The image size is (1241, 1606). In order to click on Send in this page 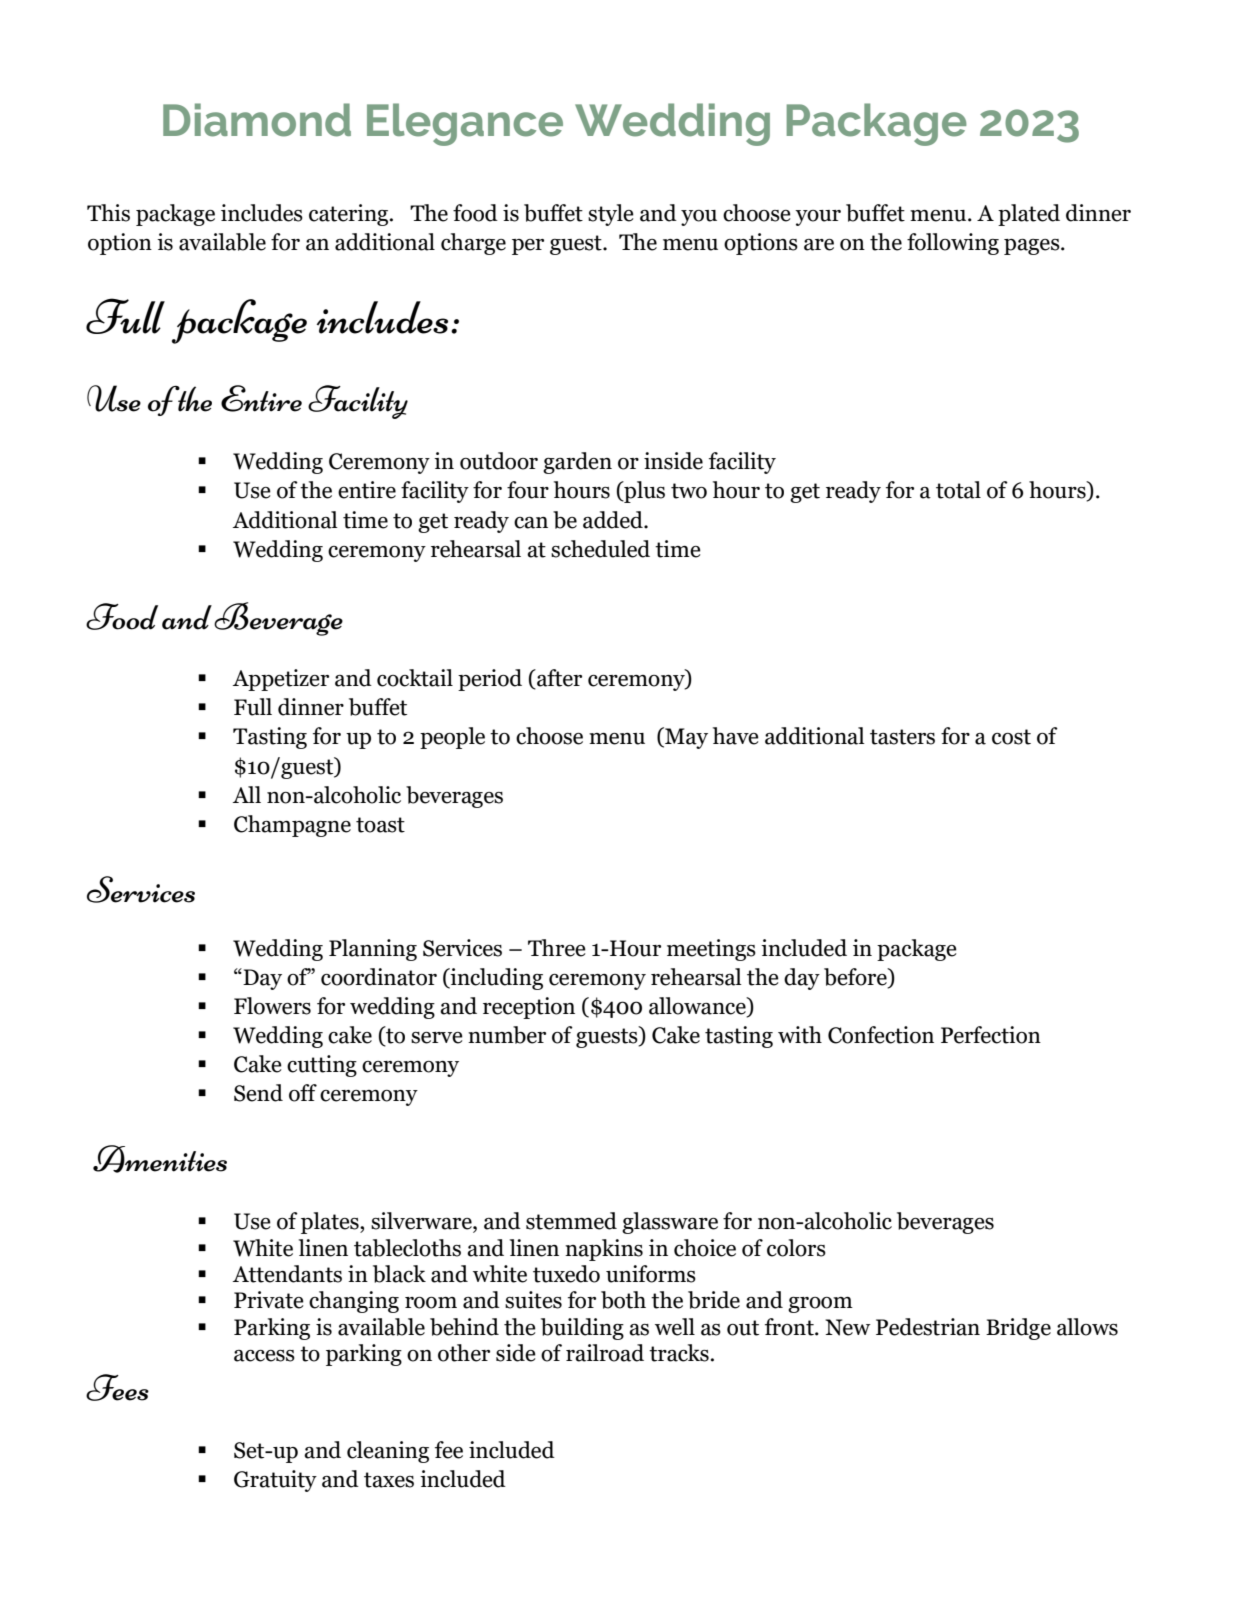, I will do `click(258, 1093)`.
